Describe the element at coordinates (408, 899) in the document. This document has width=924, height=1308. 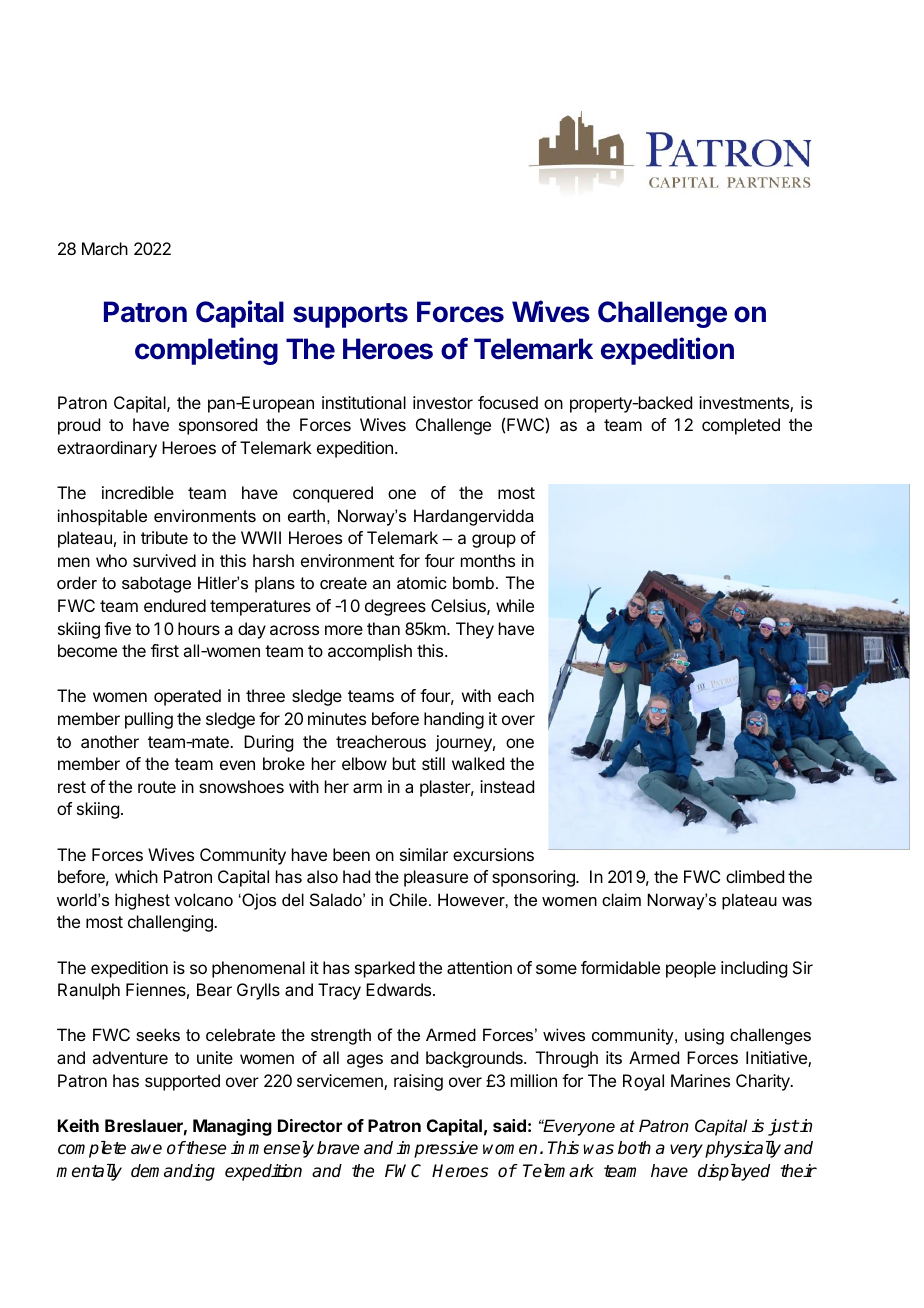
I see `Chile` at that location.
